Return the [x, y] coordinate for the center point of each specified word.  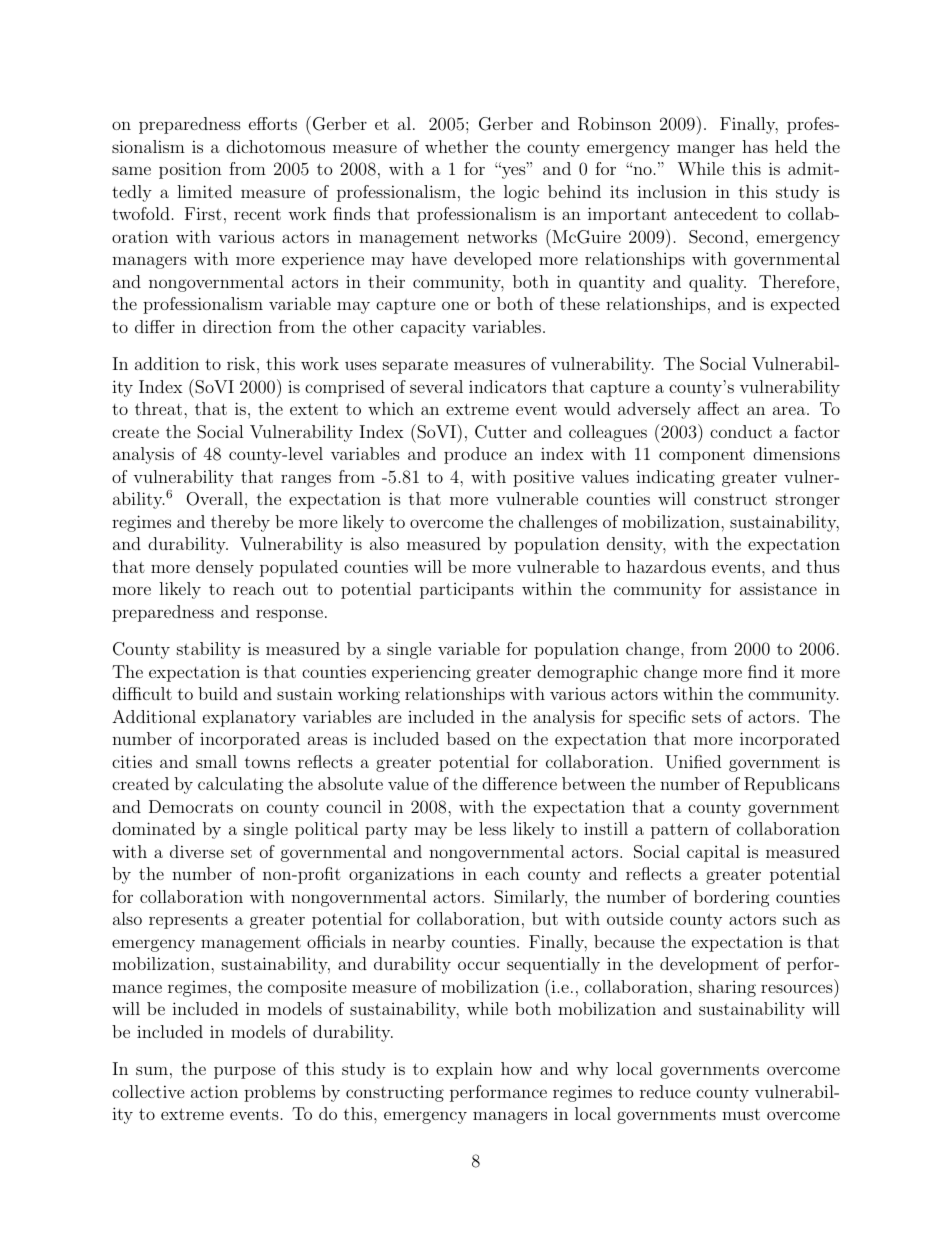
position [190, 170]
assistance [778, 588]
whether [456, 146]
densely [225, 568]
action [214, 1091]
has [755, 146]
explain [464, 1070]
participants [467, 591]
